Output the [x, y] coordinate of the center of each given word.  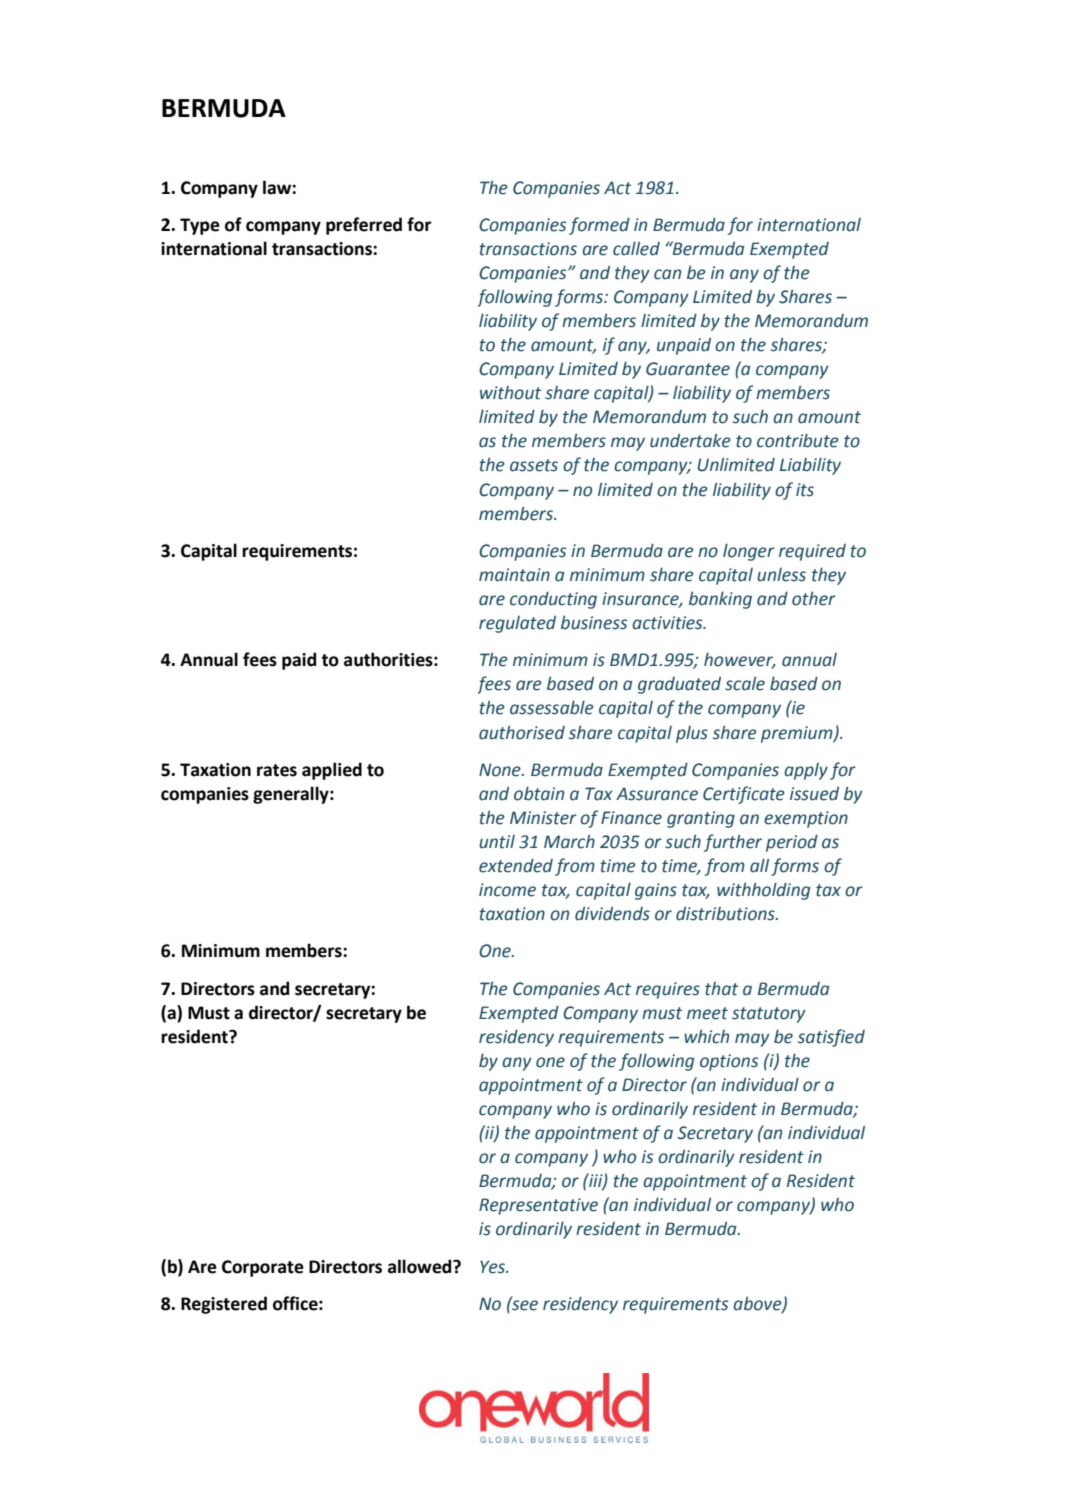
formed [599, 226]
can [667, 274]
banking [720, 600]
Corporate [263, 1268]
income [507, 890]
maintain [514, 575]
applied [332, 771]
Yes [494, 1267]
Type [200, 226]
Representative [538, 1206]
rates [277, 770]
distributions [726, 914]
